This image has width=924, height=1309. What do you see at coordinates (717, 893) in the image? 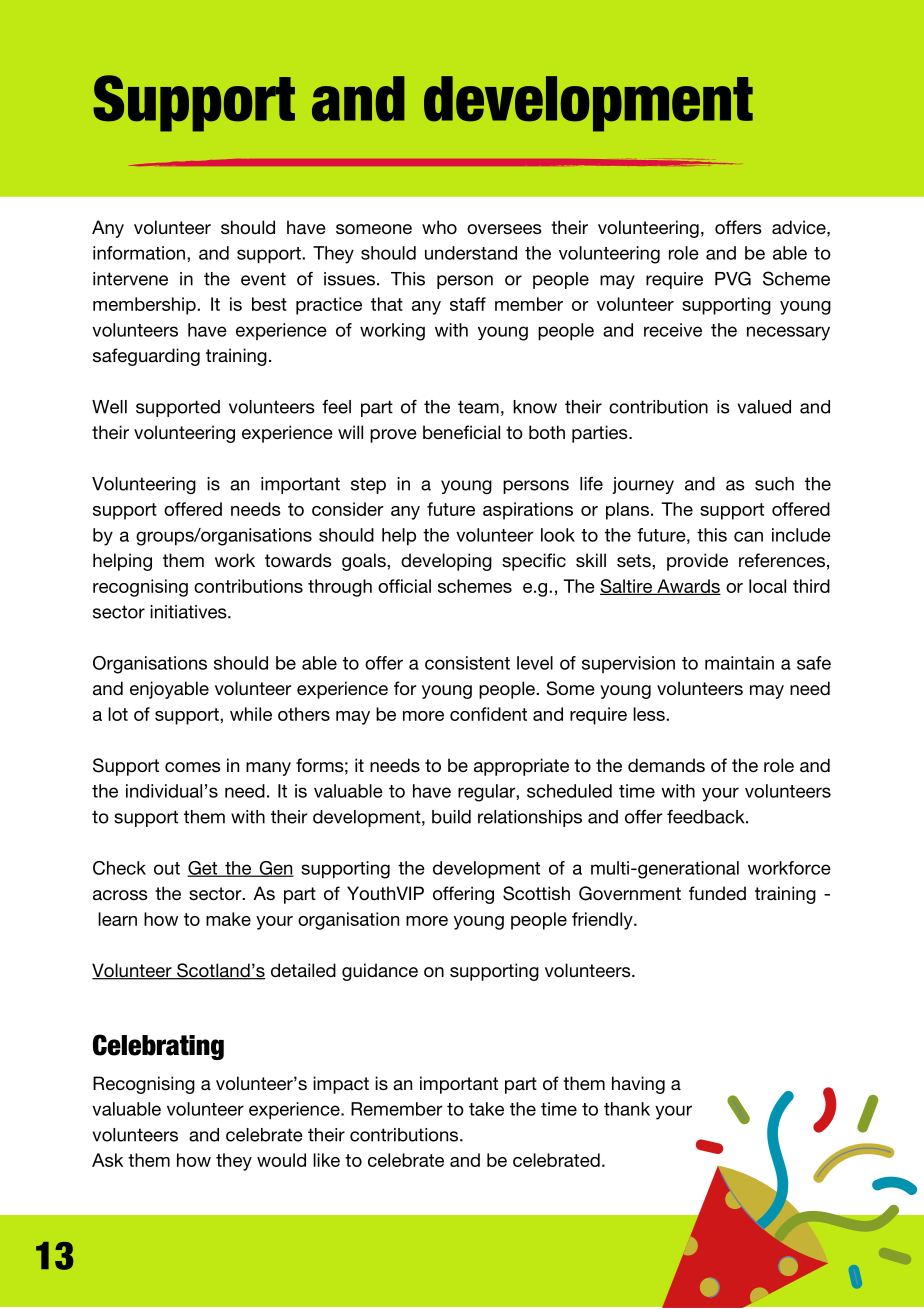
I see `funded` at bounding box center [717, 893].
